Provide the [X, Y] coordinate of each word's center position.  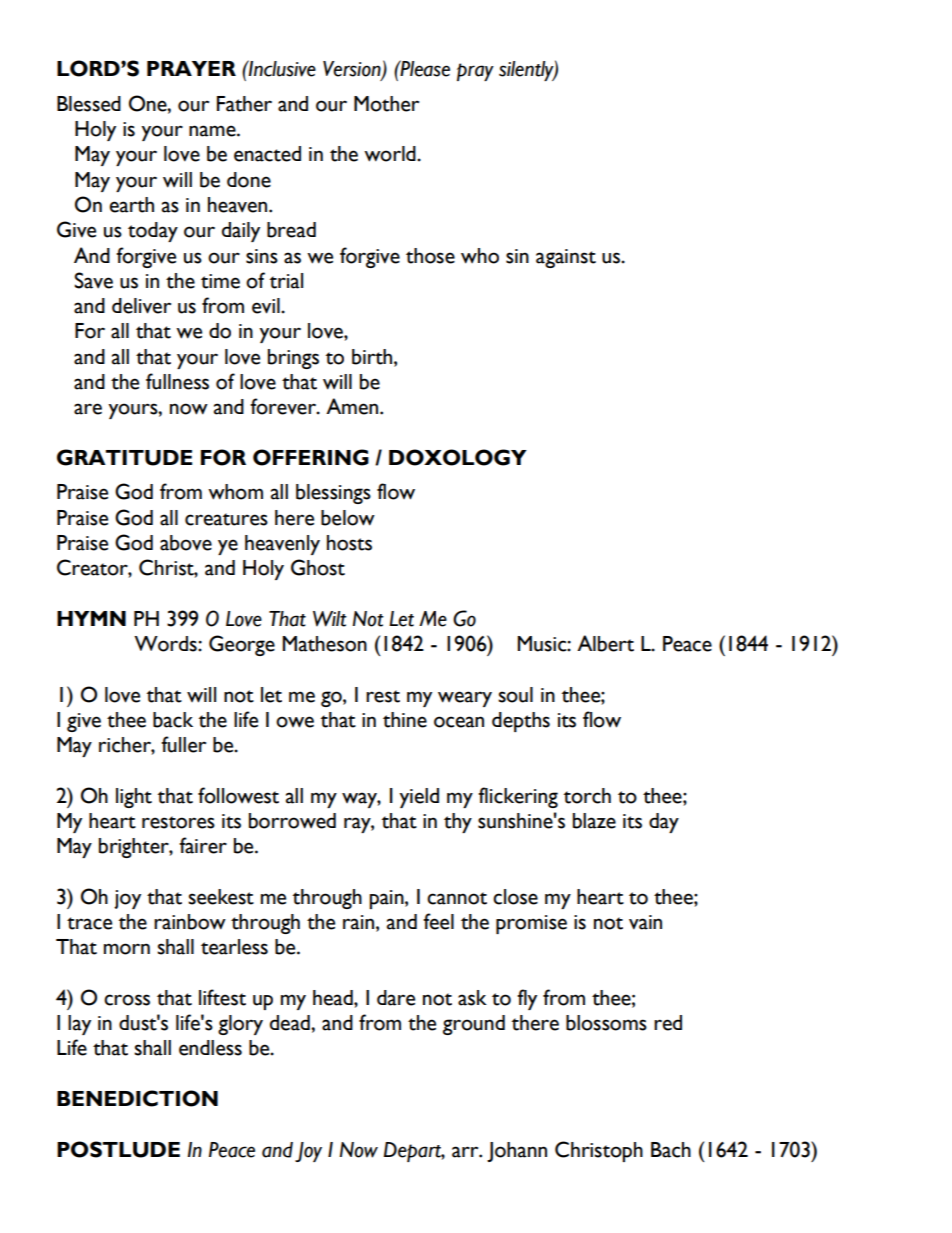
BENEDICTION [137, 1098]
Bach [671, 1150]
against [566, 258]
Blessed [89, 104]
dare [396, 998]
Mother [386, 104]
